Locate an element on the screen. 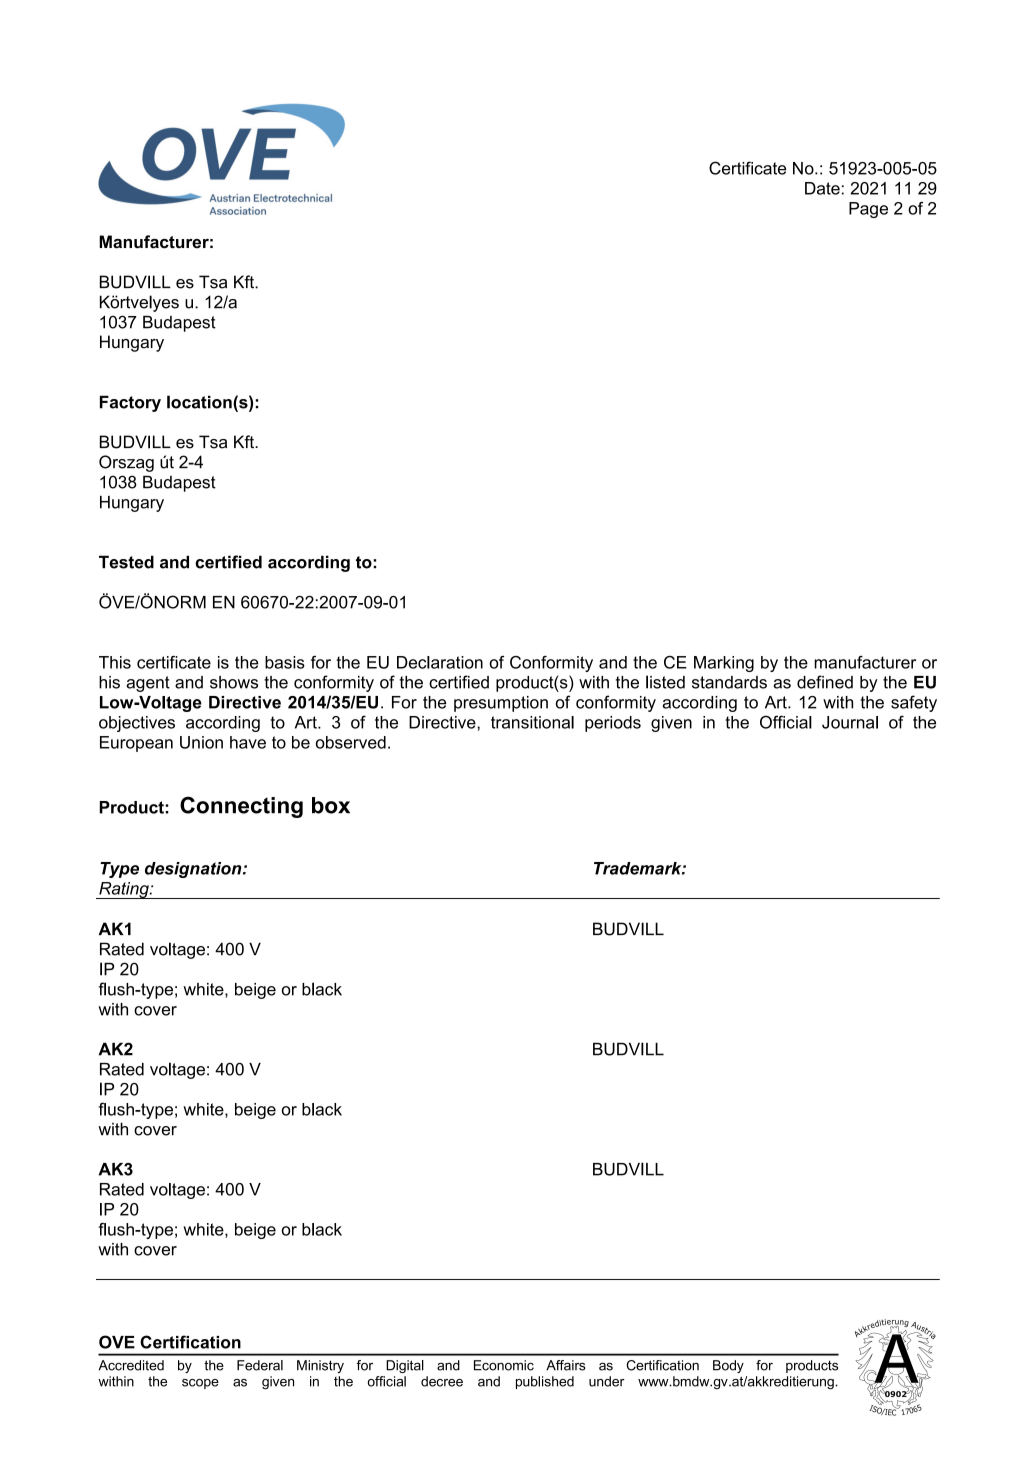 This screenshot has width=1036, height=1465. Connecting is located at coordinates (241, 807).
